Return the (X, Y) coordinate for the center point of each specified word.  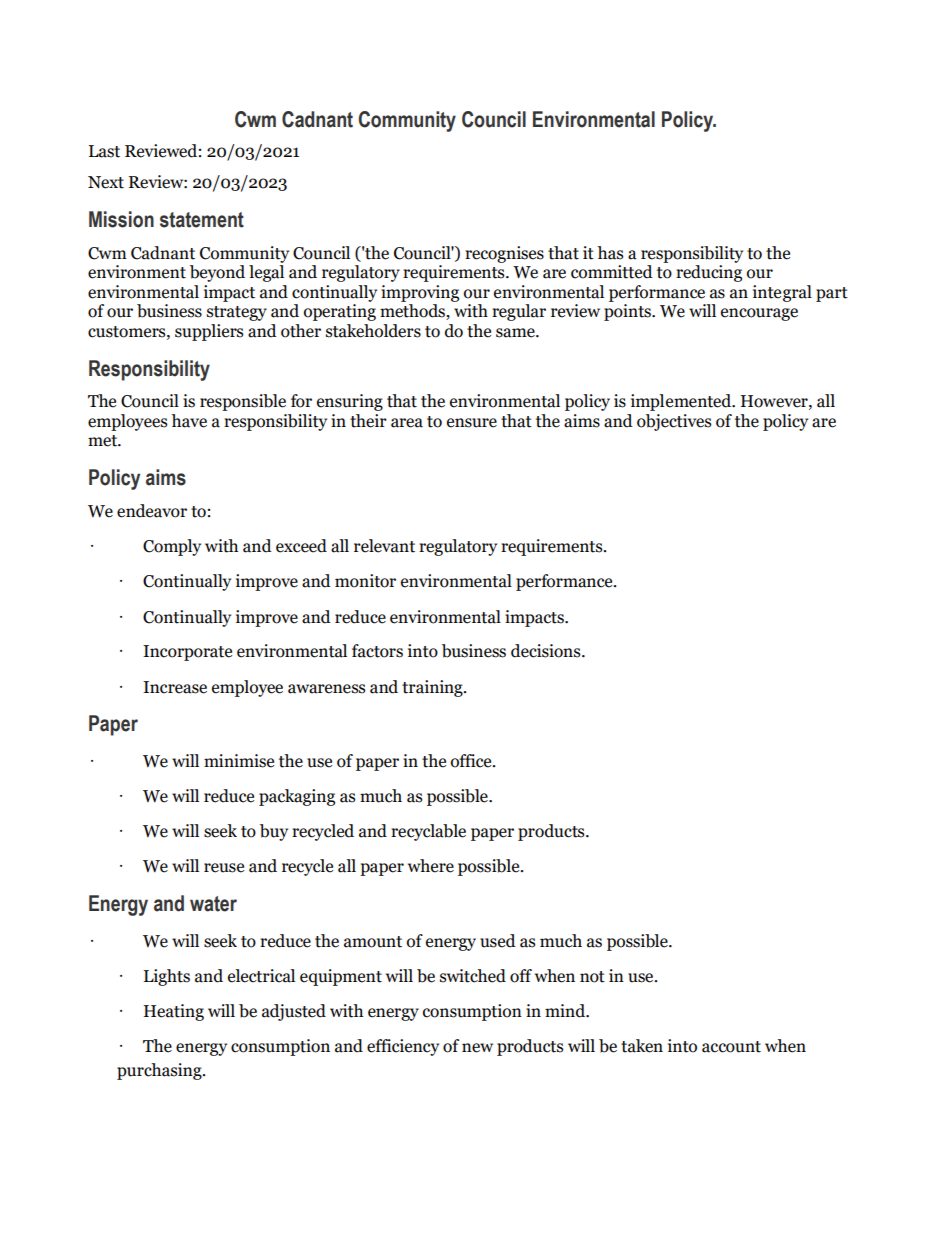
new (477, 1048)
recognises (504, 254)
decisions (547, 651)
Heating (174, 1012)
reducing (709, 273)
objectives (674, 422)
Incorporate (187, 653)
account (731, 1047)
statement (202, 220)
